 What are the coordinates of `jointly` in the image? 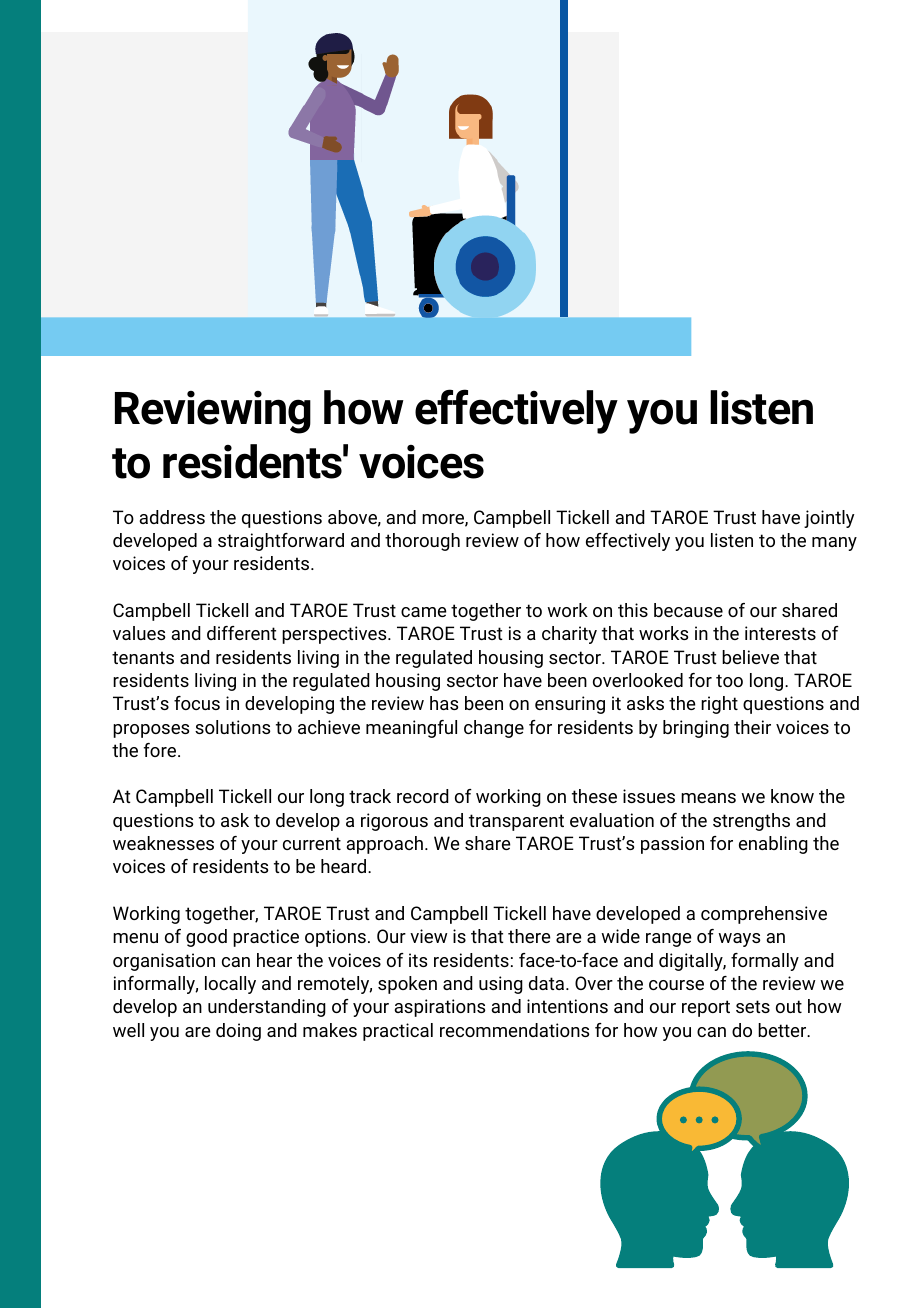 It's located at (829, 519).
